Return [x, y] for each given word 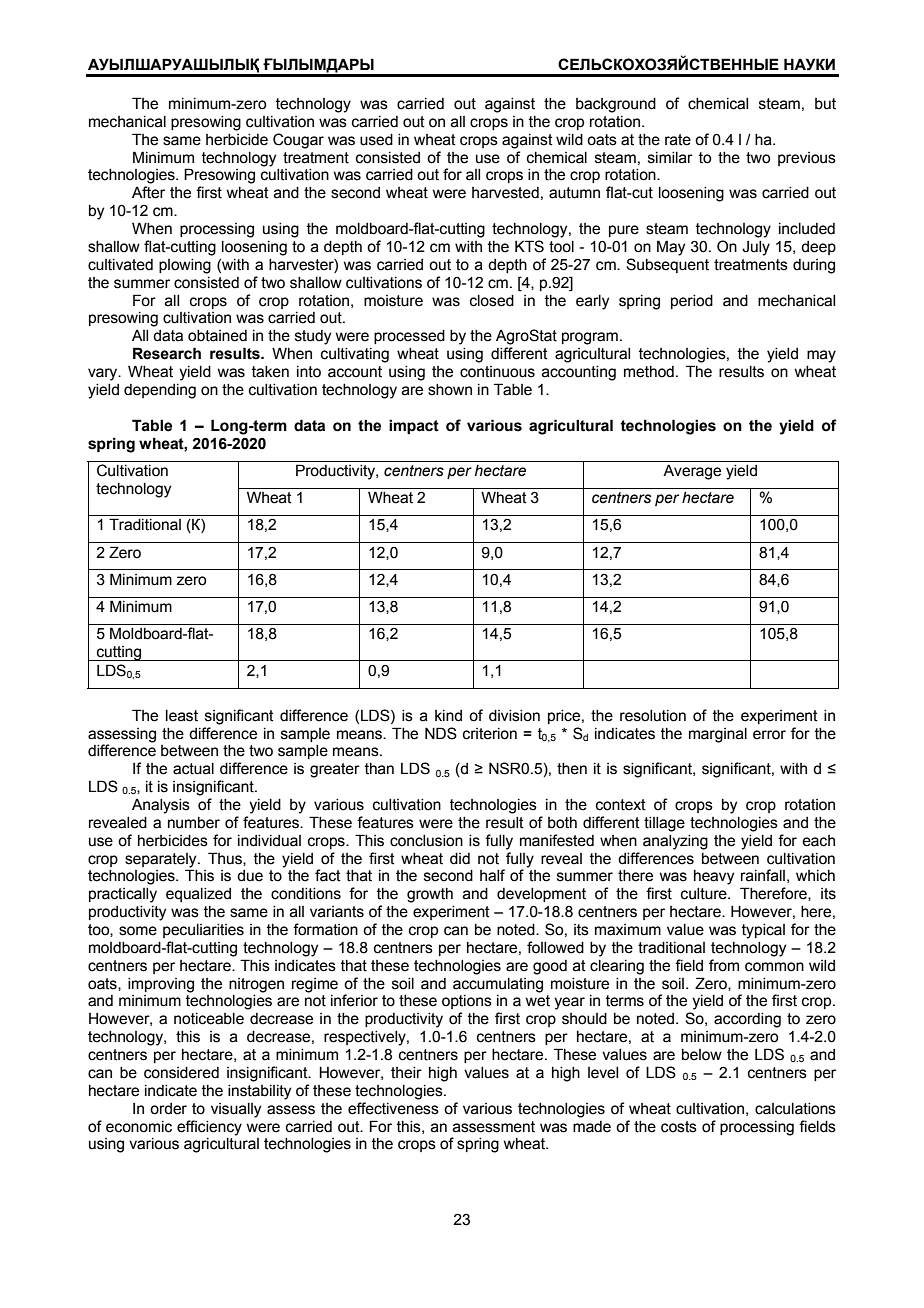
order [168, 1109]
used [376, 140]
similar [670, 158]
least [182, 716]
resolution [653, 716]
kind [448, 716]
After [148, 192]
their [406, 1073]
